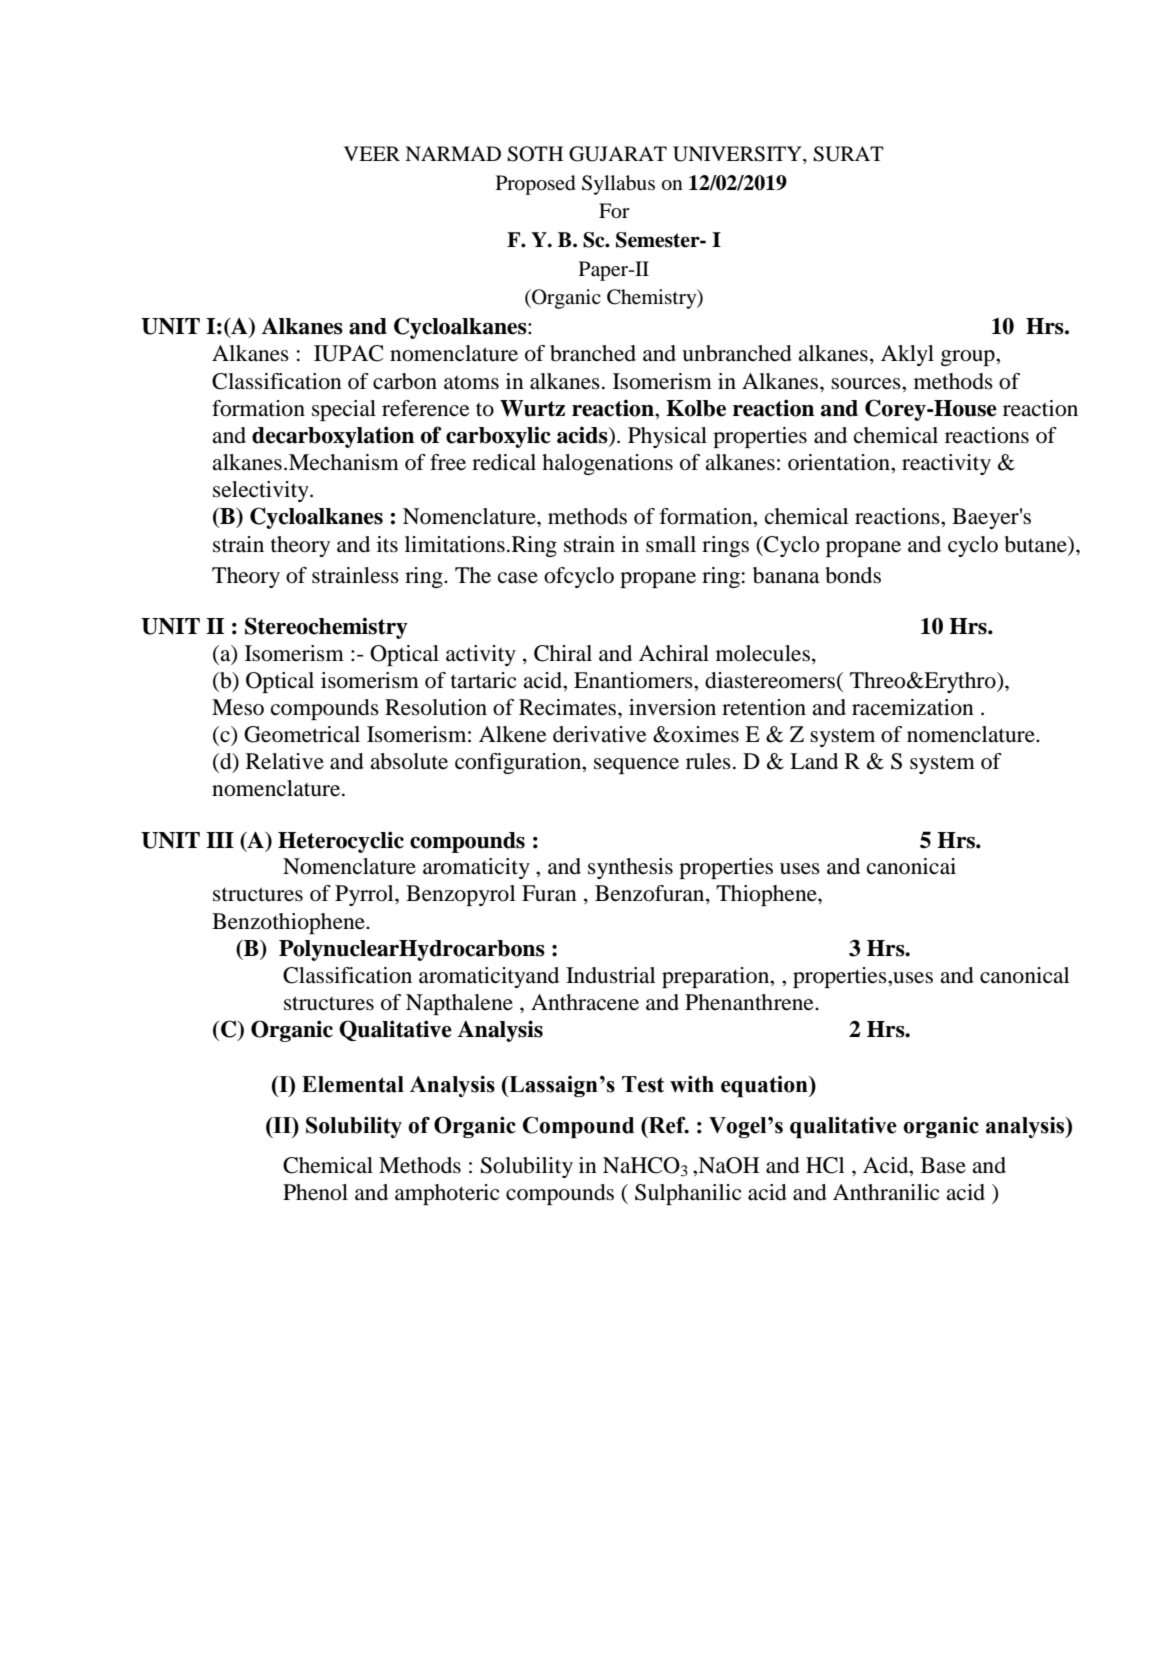  What do you see at coordinates (1036, 544) in the image?
I see `butane` at bounding box center [1036, 544].
